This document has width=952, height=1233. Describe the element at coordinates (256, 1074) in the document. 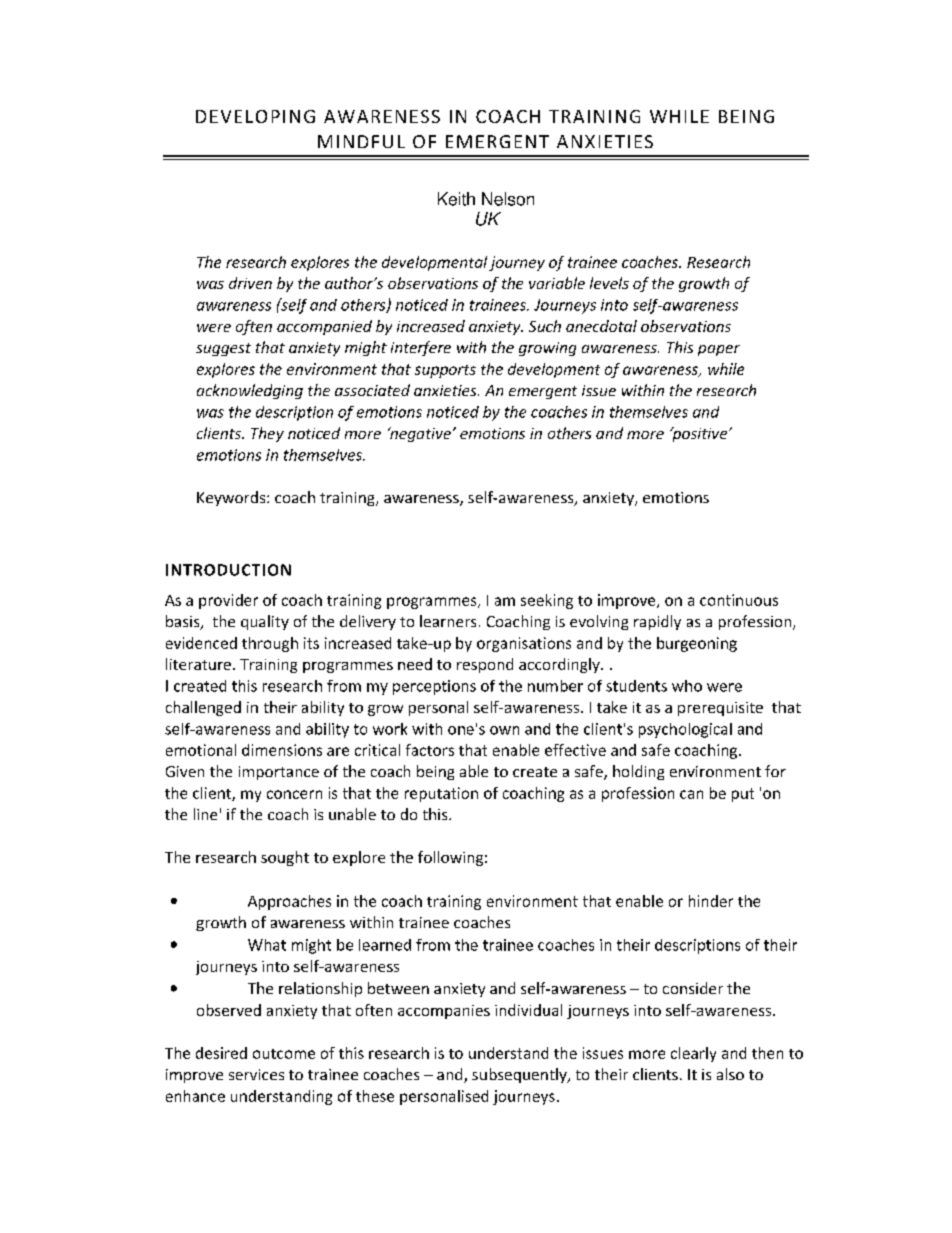

I see `services` at that location.
